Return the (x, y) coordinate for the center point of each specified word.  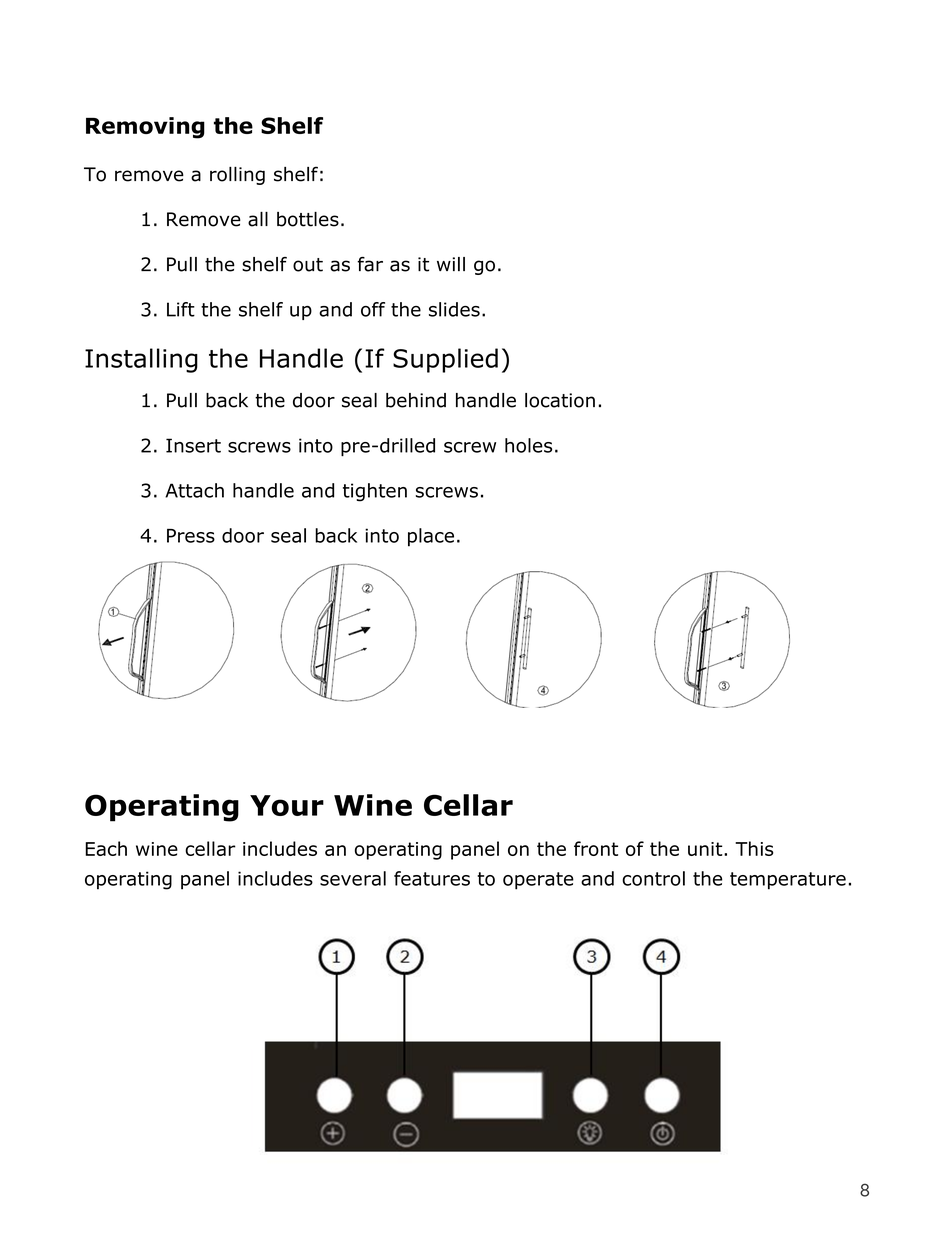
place (431, 537)
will (451, 264)
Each (106, 848)
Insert (193, 445)
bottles (308, 219)
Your (287, 805)
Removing (145, 128)
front (596, 848)
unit (706, 849)
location (560, 400)
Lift (181, 309)
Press (191, 536)
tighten (375, 492)
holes (528, 445)
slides (454, 309)
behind (416, 400)
